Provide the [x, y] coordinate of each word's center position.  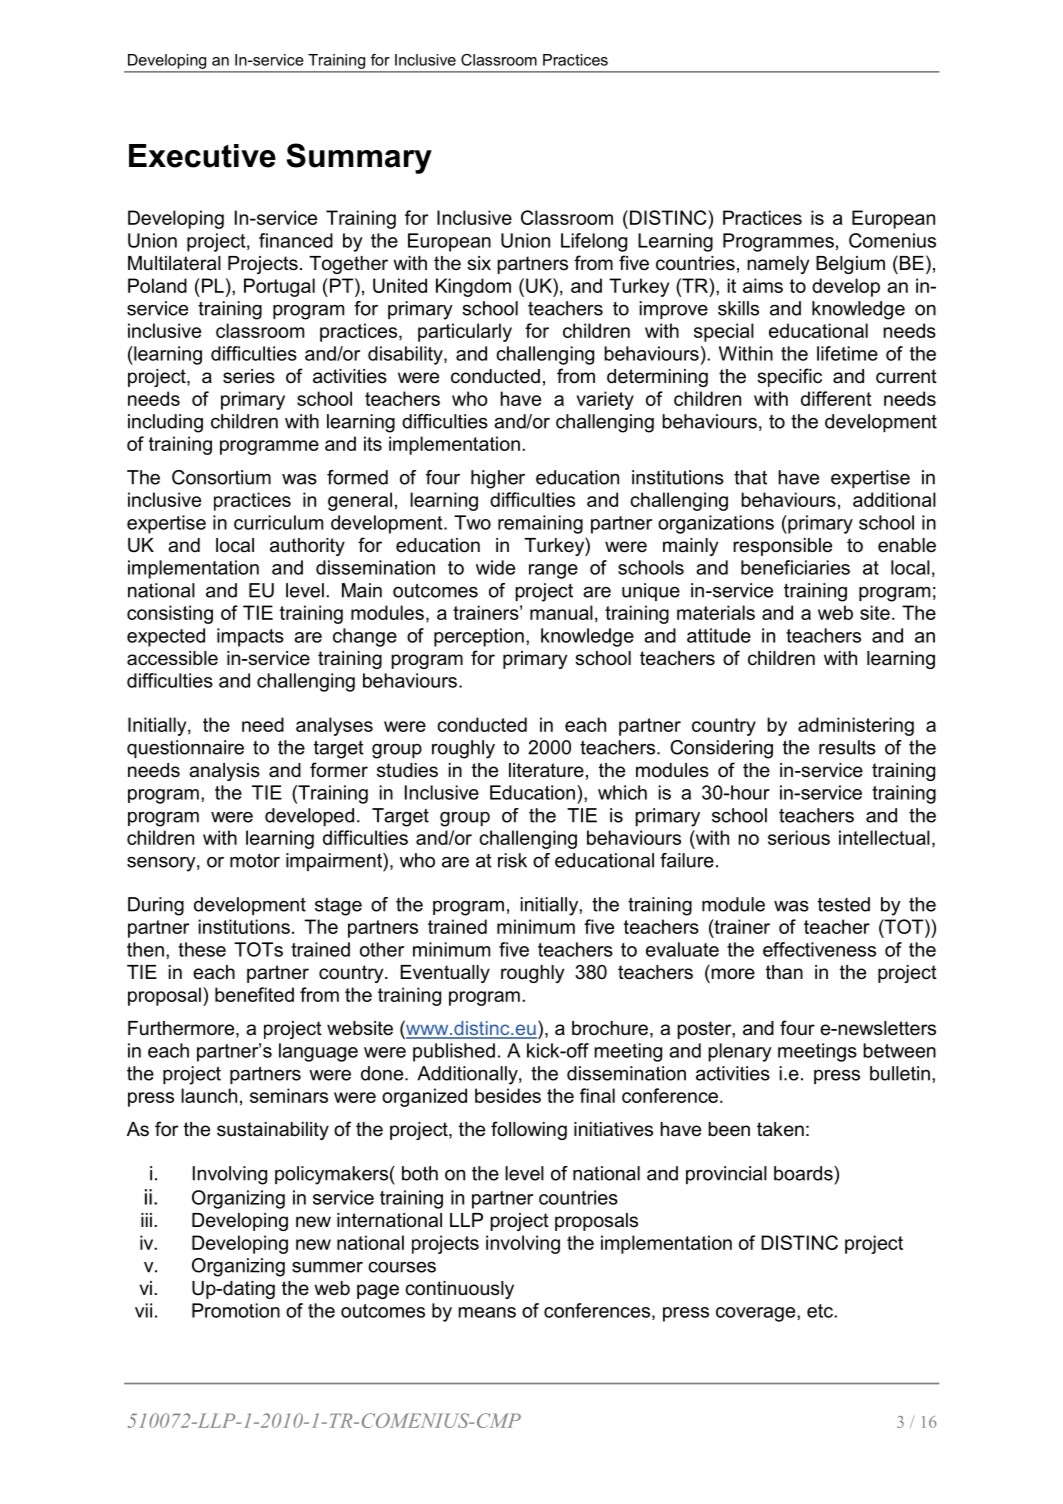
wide [495, 567]
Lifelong [594, 242]
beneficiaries [795, 567]
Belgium [850, 265]
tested [844, 904]
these [202, 949]
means [487, 1312]
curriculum [278, 522]
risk [512, 860]
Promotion [236, 1310]
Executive [202, 156]
